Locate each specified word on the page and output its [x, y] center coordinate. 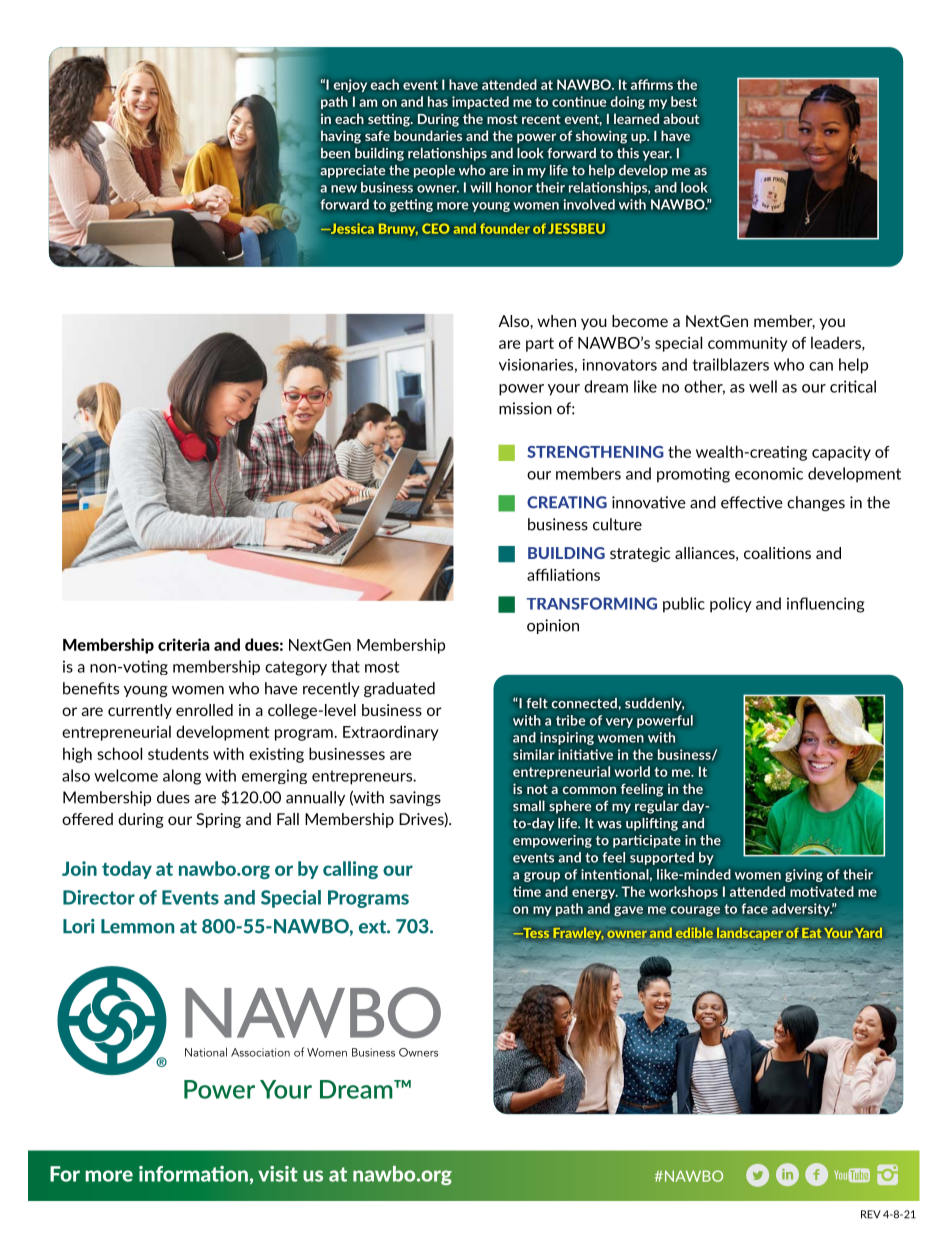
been [335, 153]
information [193, 1174]
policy [731, 605]
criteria [184, 644]
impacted [480, 102]
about [681, 118]
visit [278, 1174]
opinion [553, 626]
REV [871, 1214]
